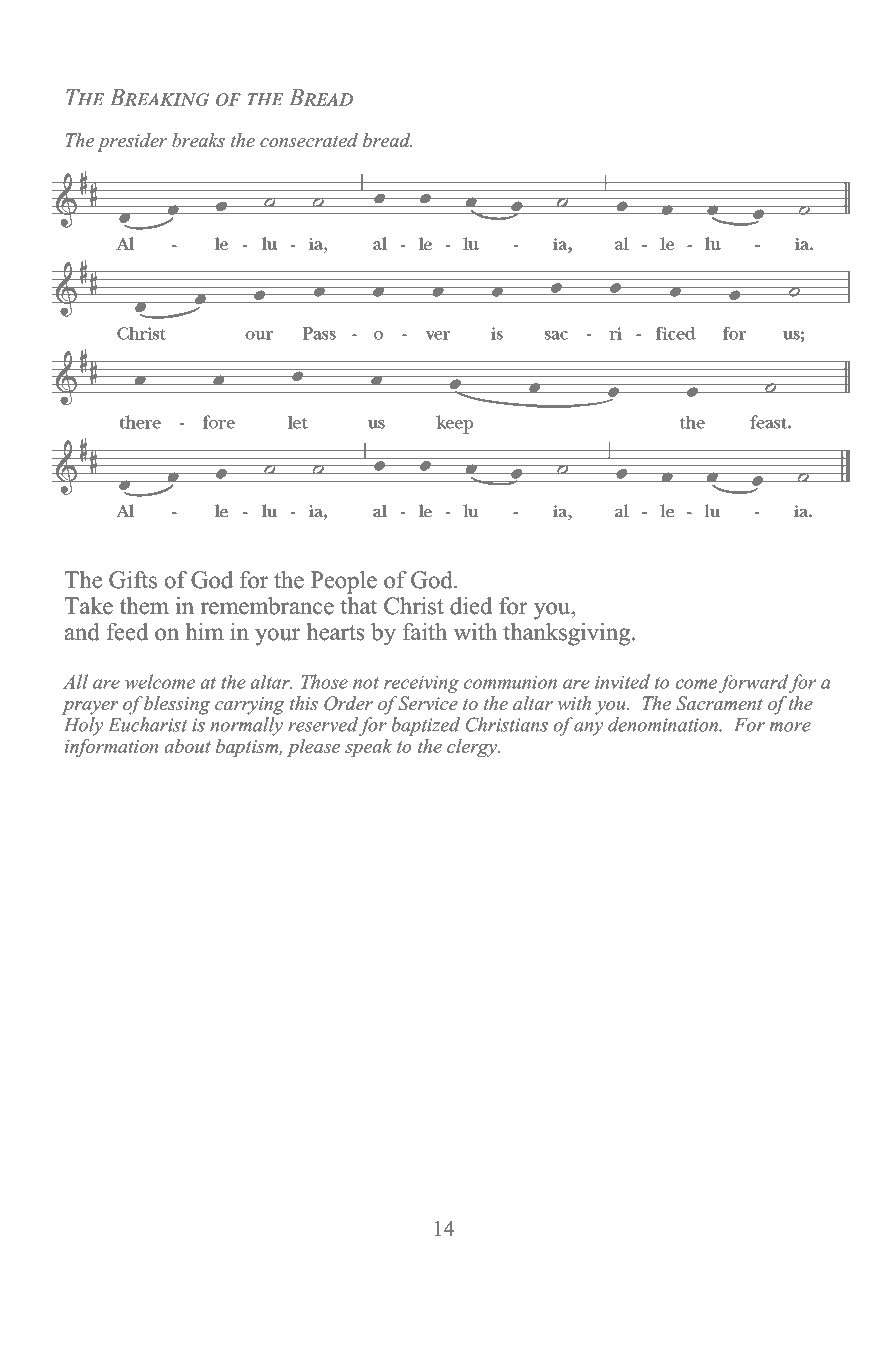 The height and width of the image is (1372, 887). Describe the element at coordinates (198, 140) in the image. I see `breaks` at that location.
